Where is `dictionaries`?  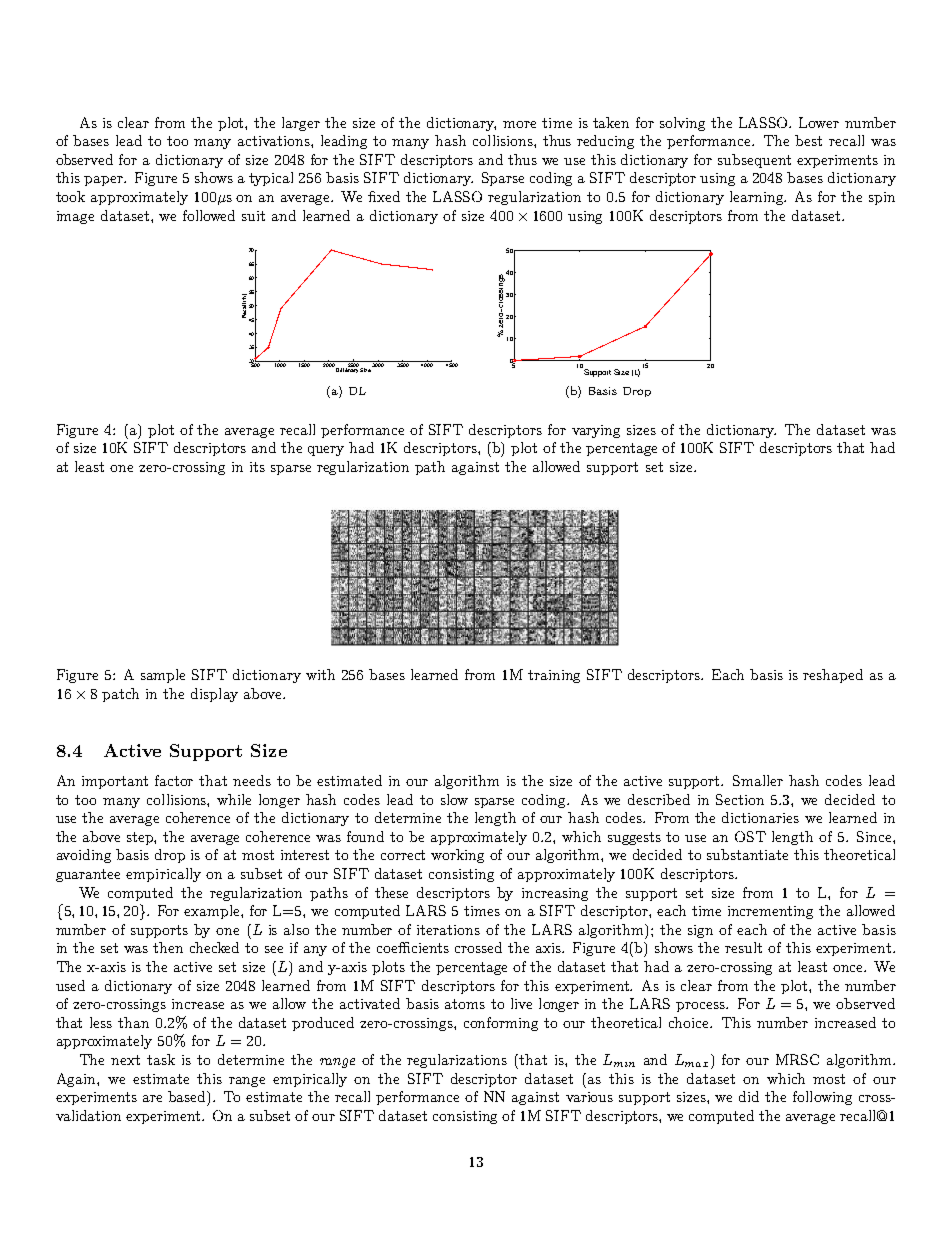
dictionaries is located at coordinates (760, 817).
